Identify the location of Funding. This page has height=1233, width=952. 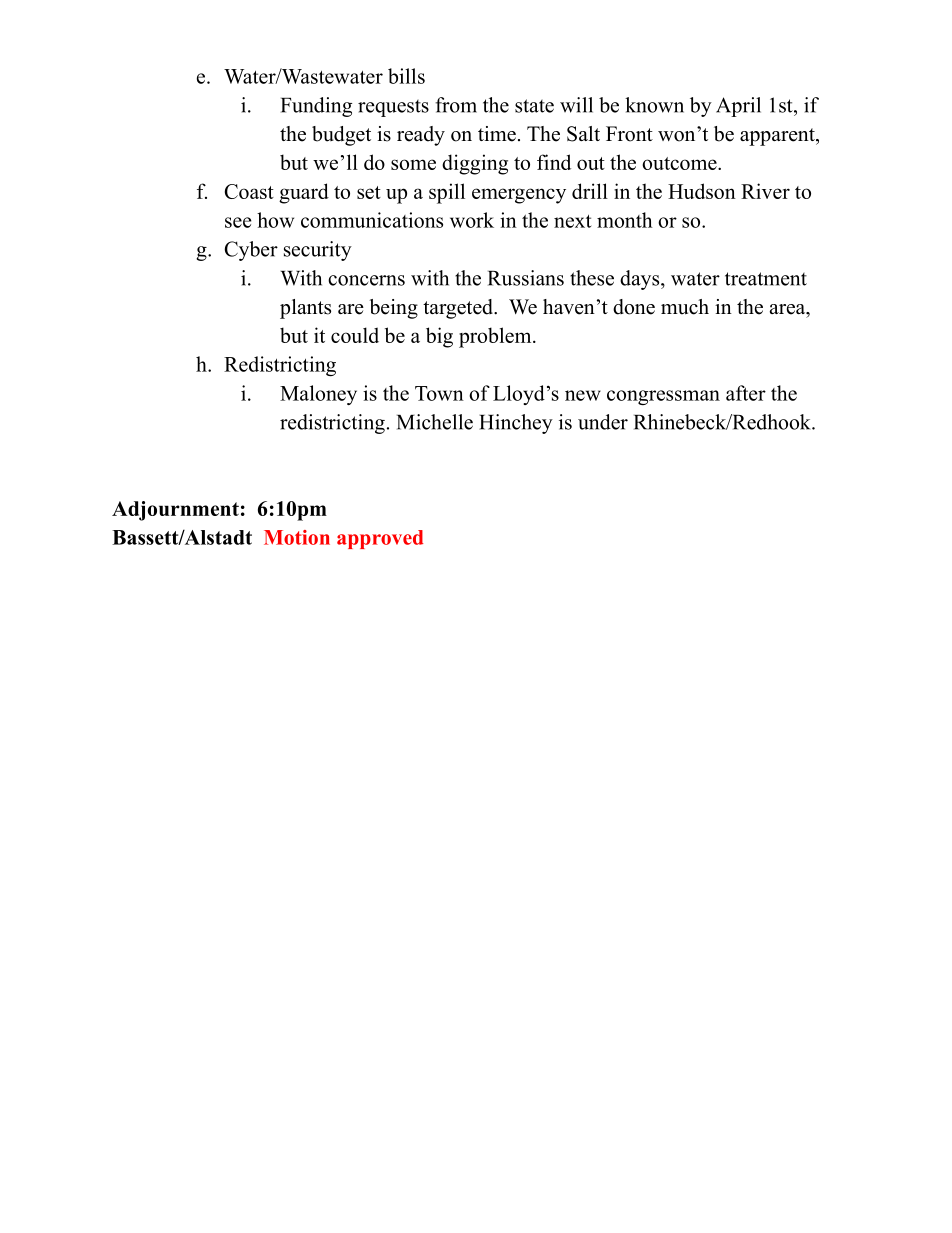
(316, 107).
